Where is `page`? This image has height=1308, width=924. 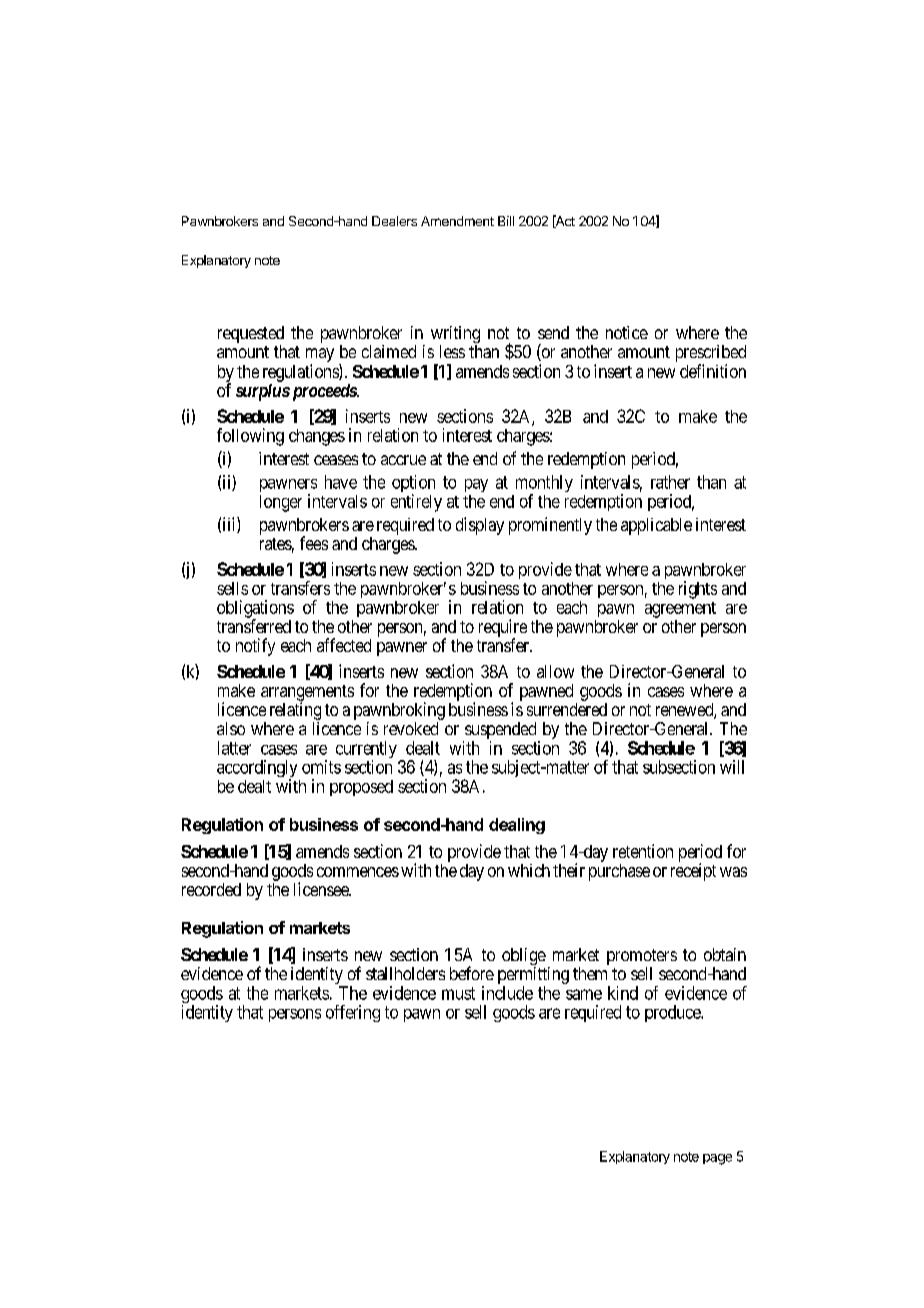
page is located at coordinates (717, 1159).
